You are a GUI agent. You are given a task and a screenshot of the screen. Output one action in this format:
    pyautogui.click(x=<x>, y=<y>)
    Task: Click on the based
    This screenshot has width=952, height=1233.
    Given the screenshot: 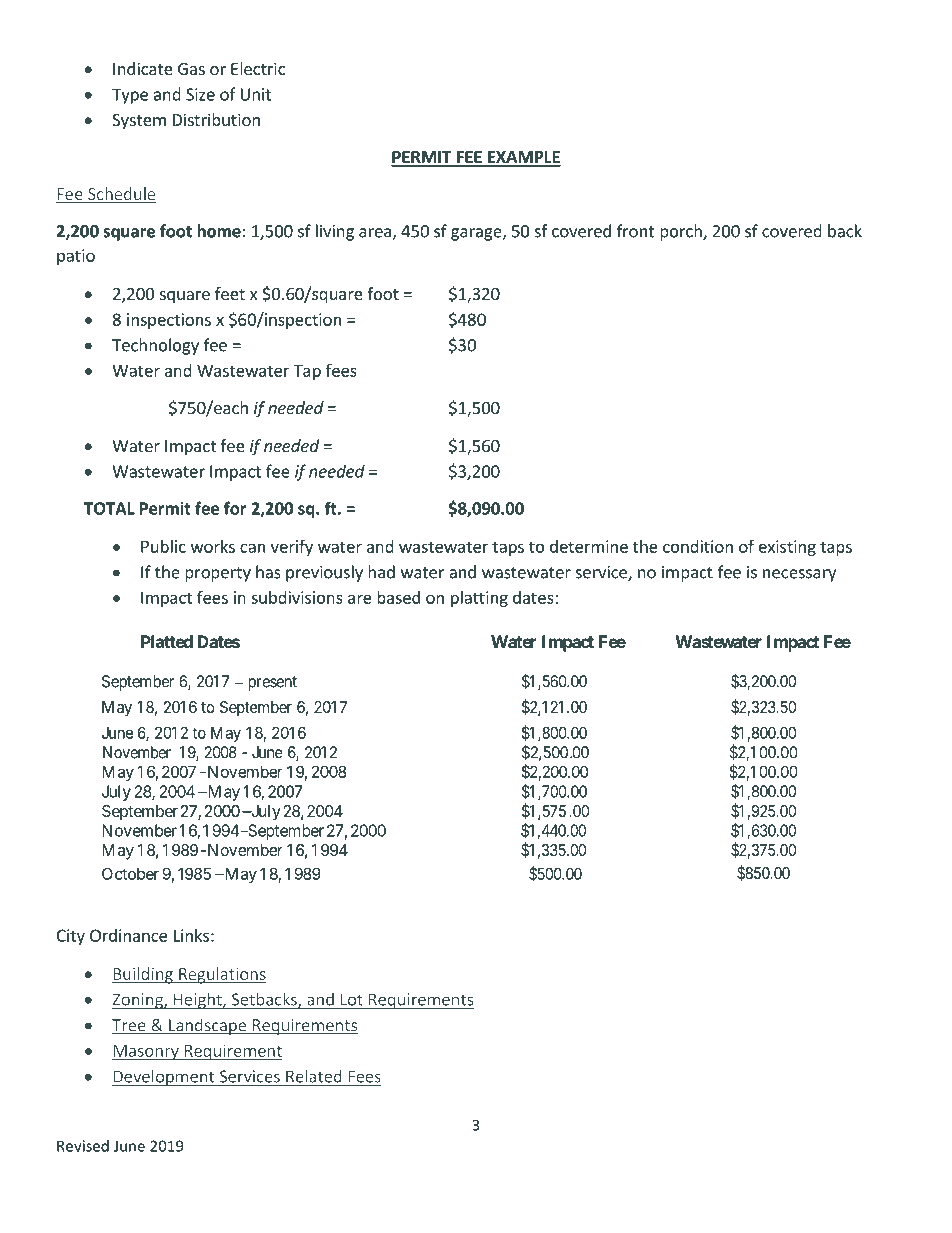 What is the action you would take?
    pyautogui.click(x=398, y=597)
